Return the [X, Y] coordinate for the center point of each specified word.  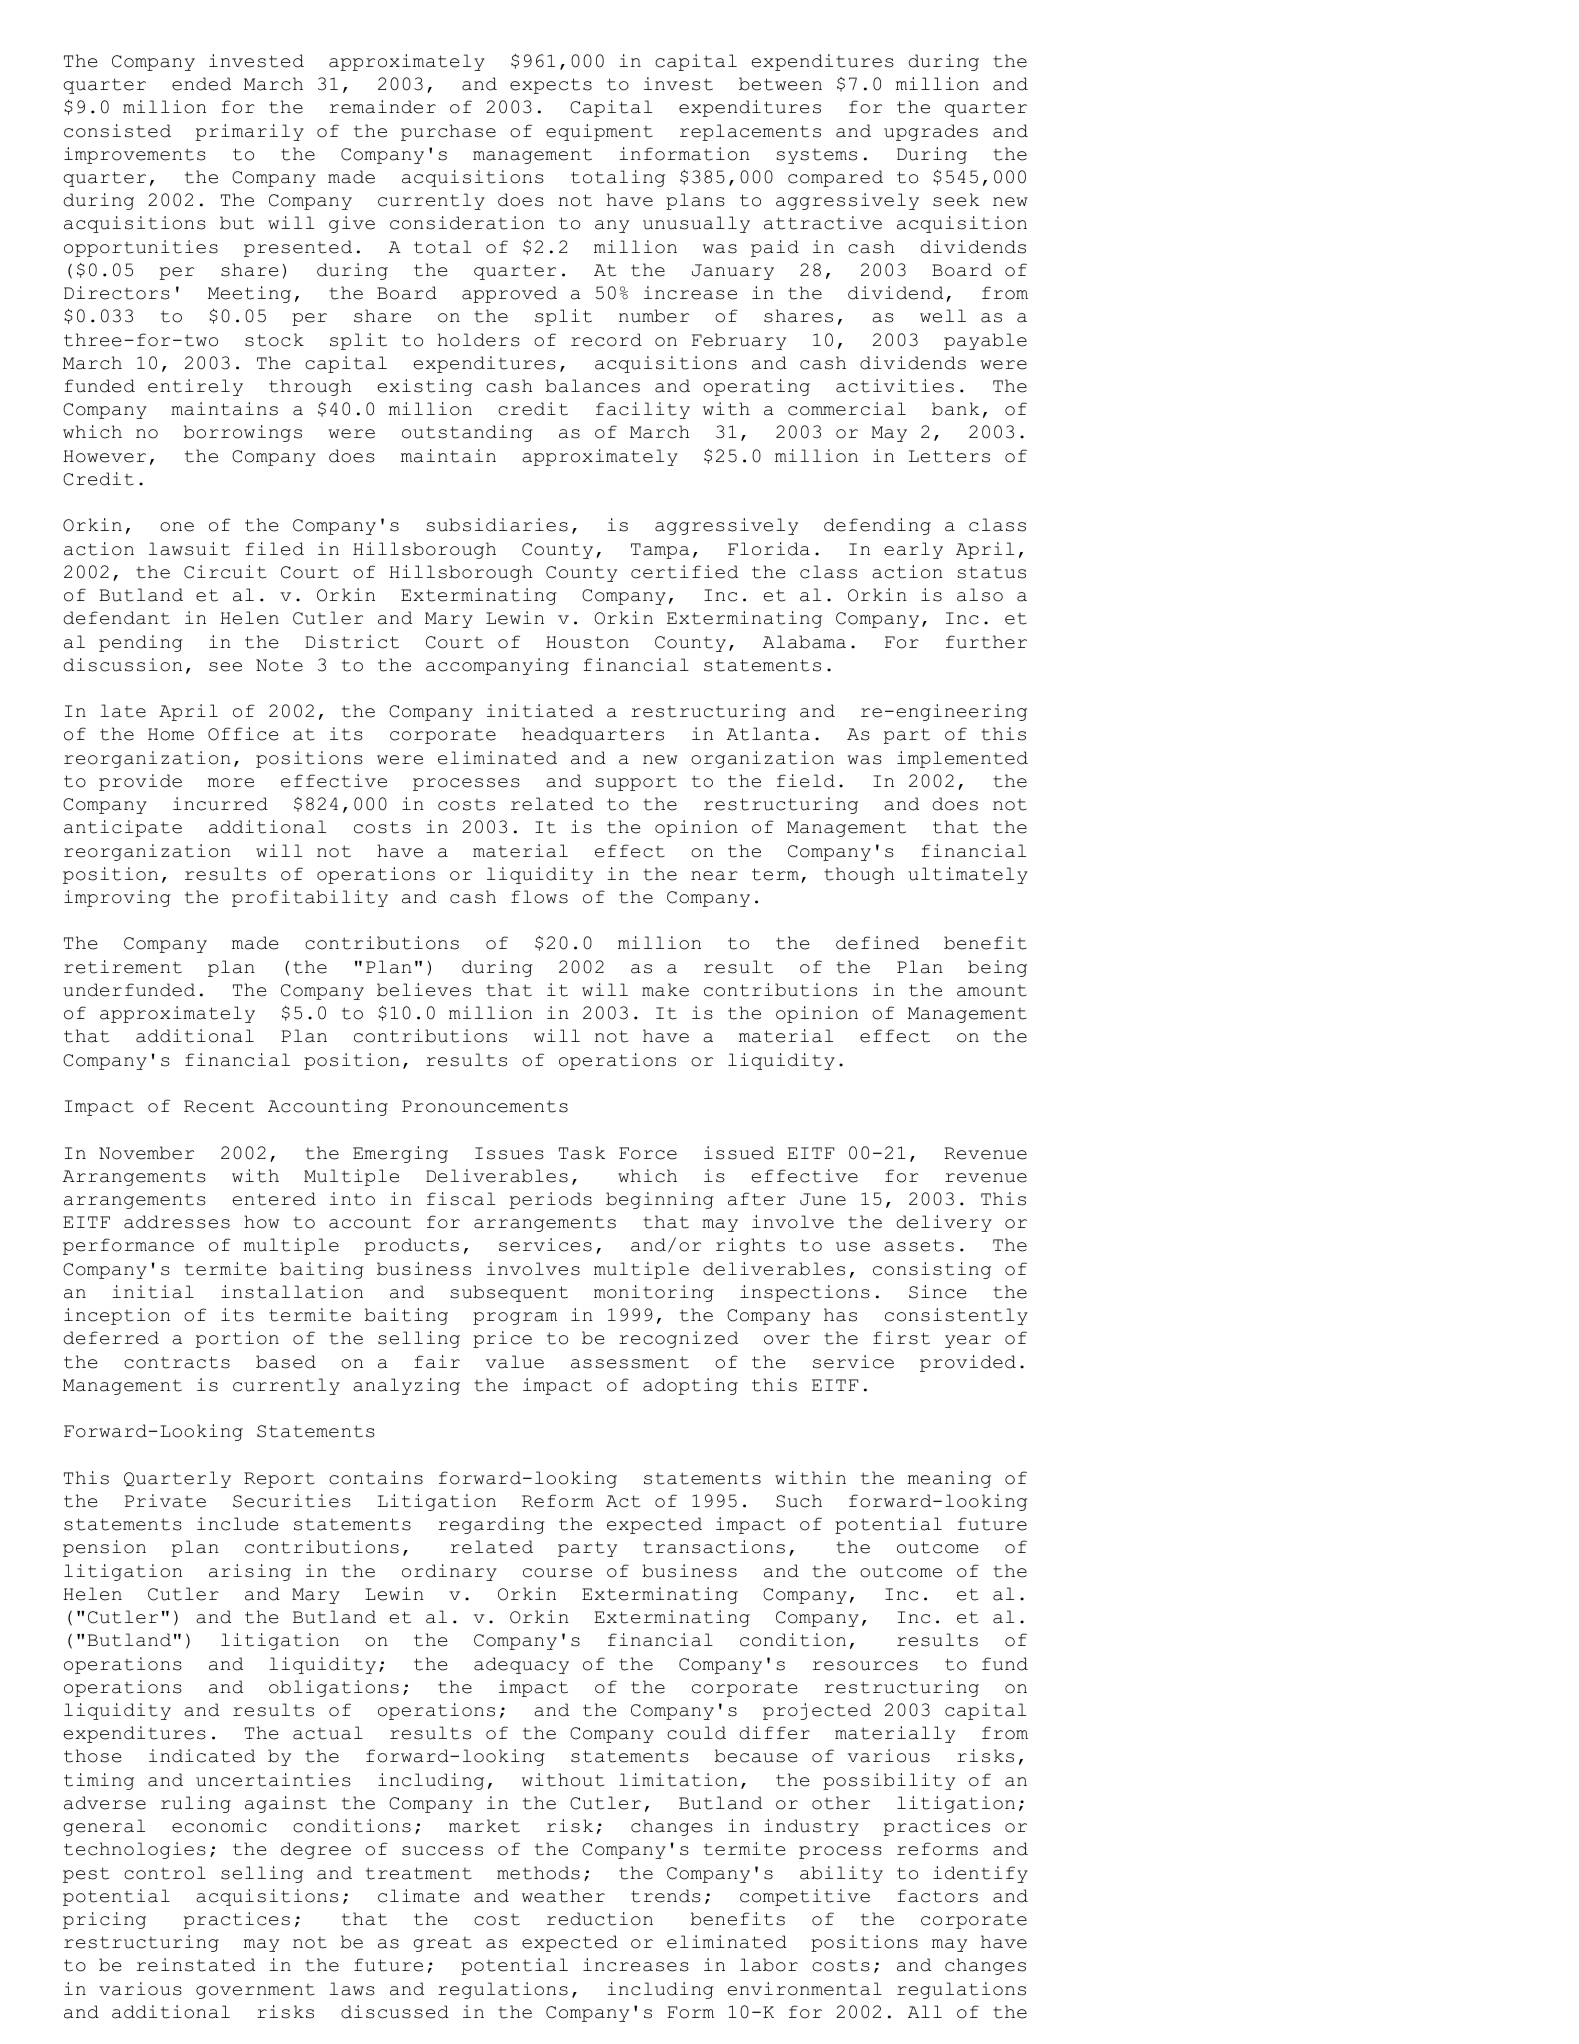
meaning [949, 1479]
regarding [491, 1525]
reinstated [196, 1965]
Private [165, 1501]
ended [201, 84]
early [913, 550]
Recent [219, 1106]
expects [551, 86]
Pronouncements [485, 1106]
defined [877, 943]
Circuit [225, 572]
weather [563, 1896]
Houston [587, 642]
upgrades [931, 132]
